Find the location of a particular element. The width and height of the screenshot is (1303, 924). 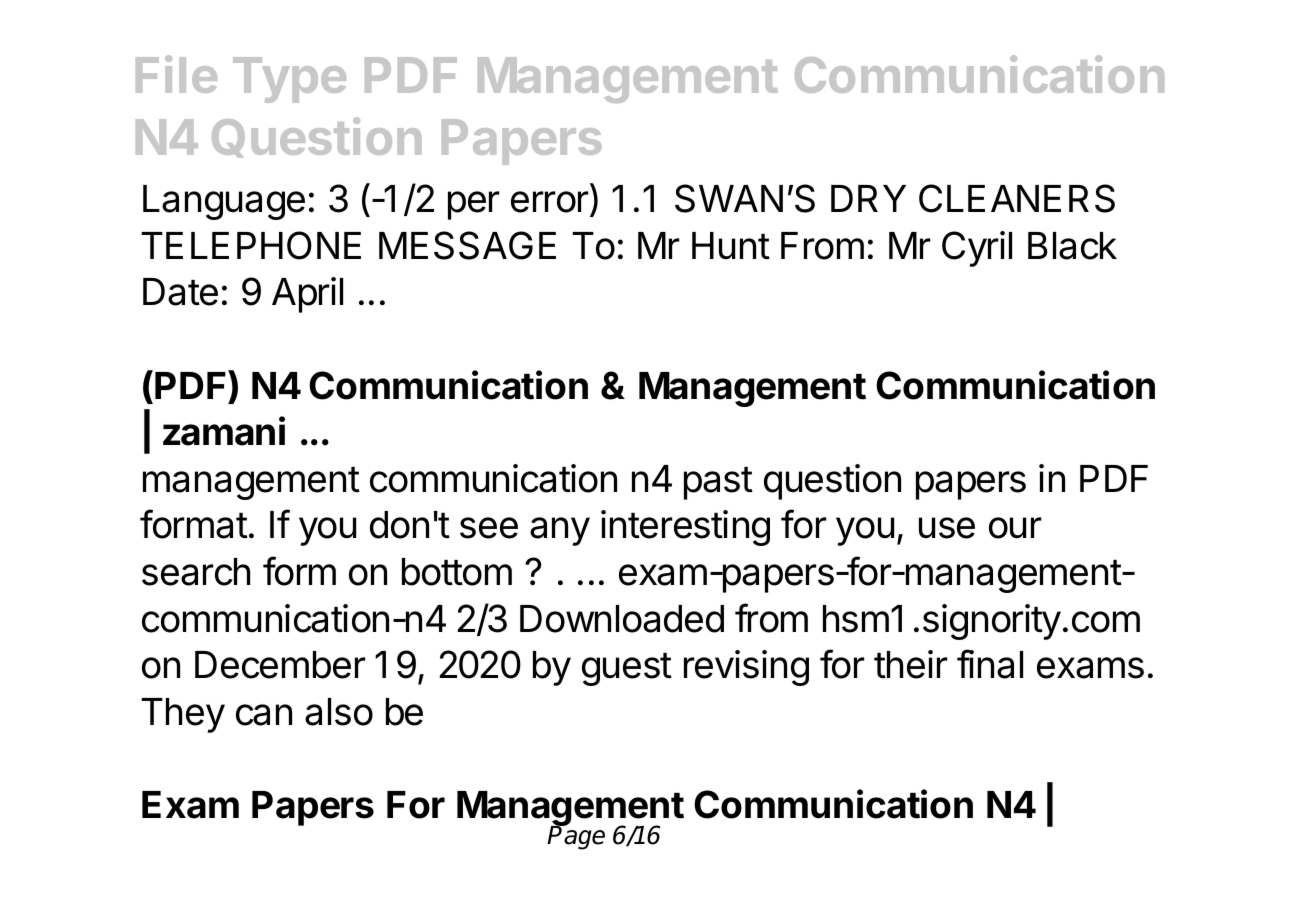

can is located at coordinates (264, 715).
